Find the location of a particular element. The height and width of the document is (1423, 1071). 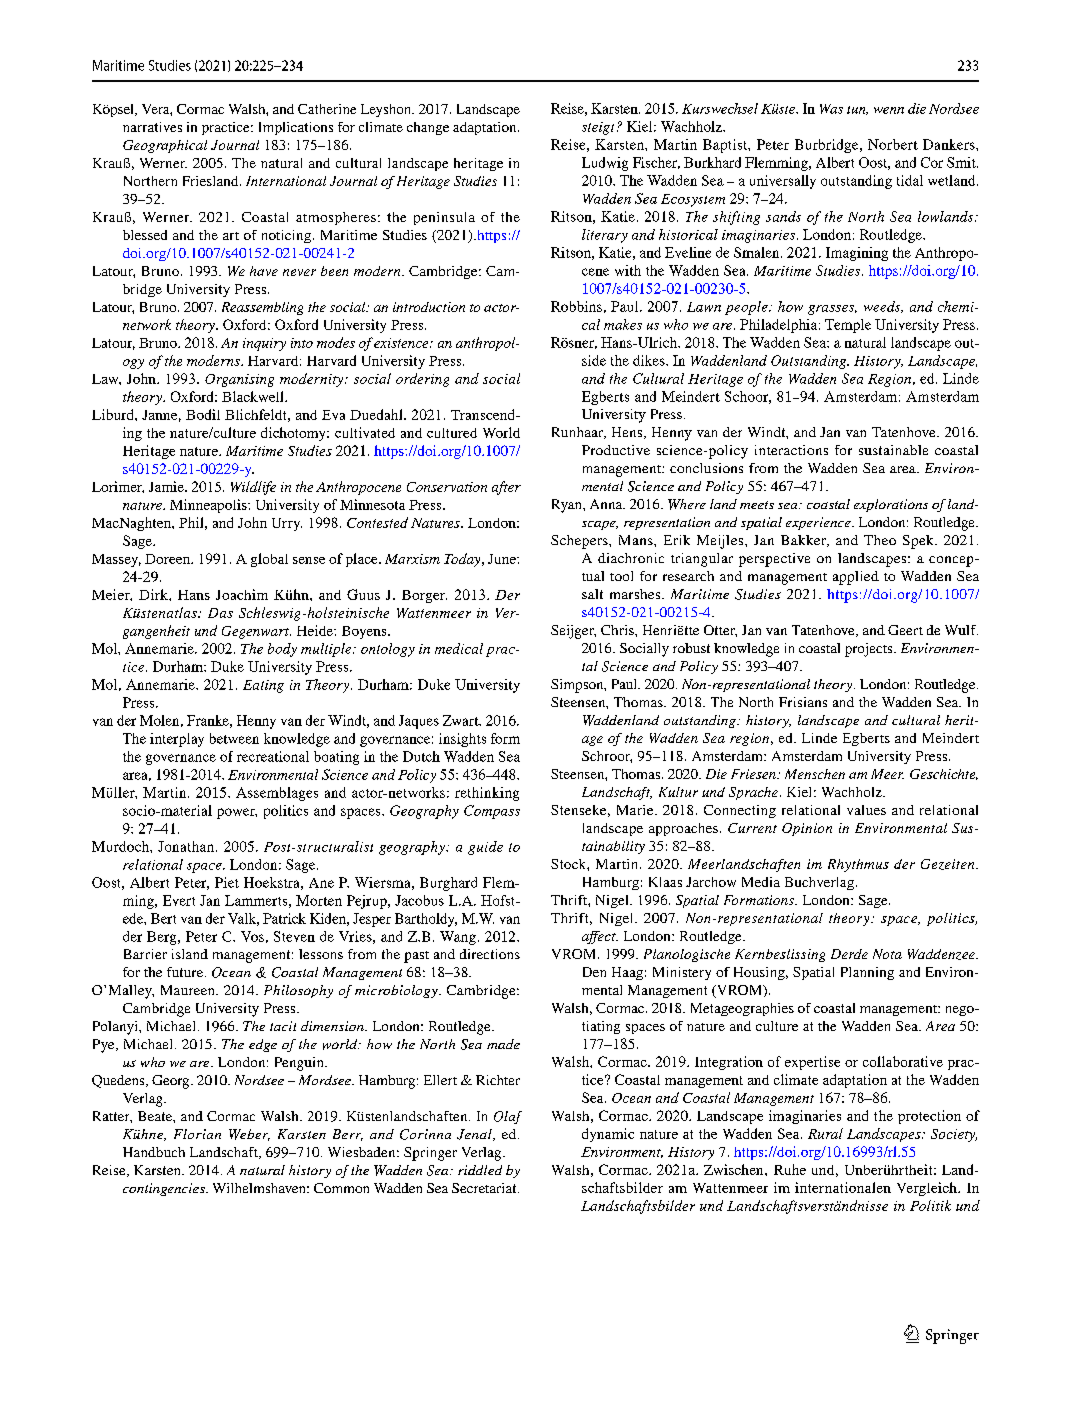

between is located at coordinates (234, 738).
